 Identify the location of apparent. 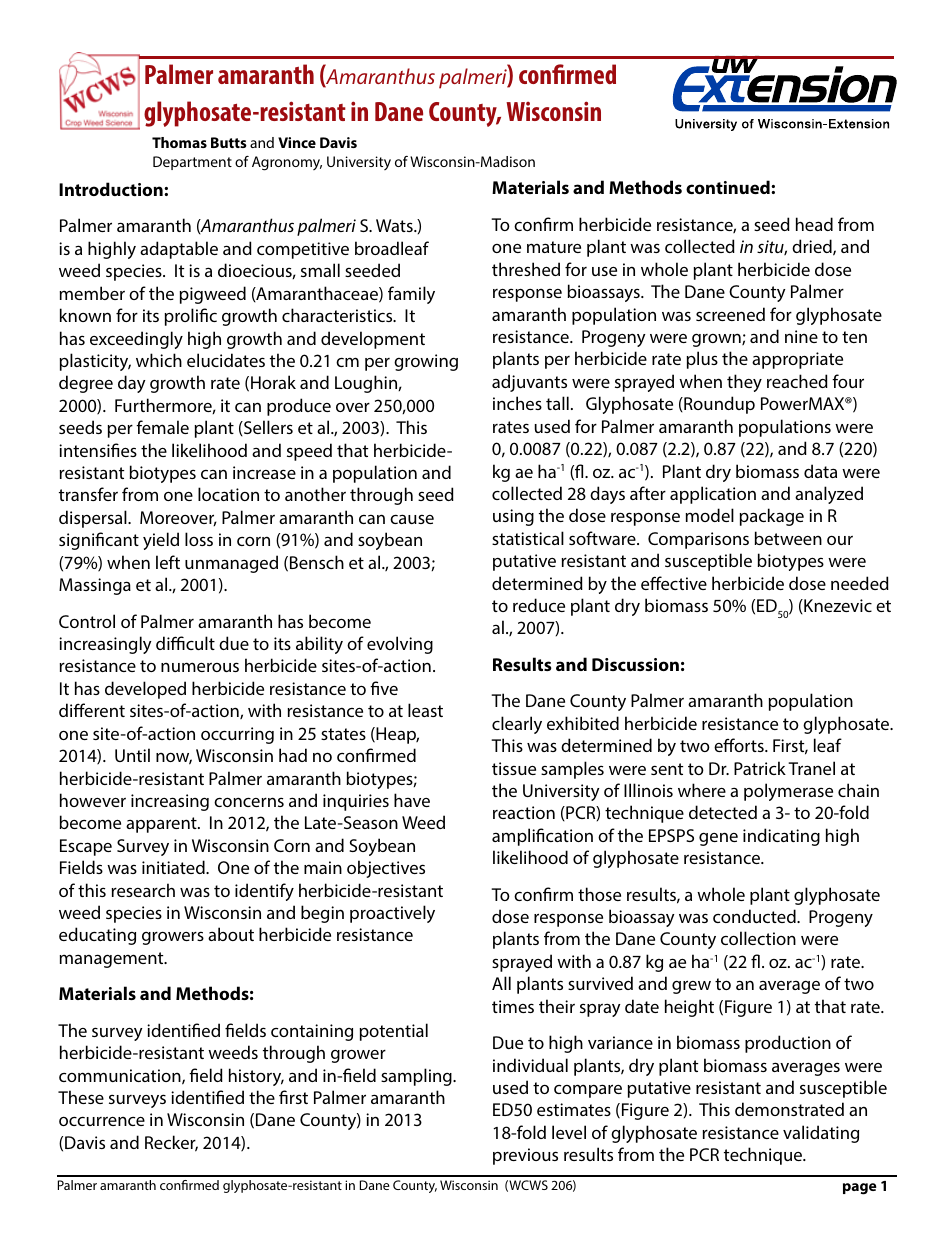
(162, 825).
